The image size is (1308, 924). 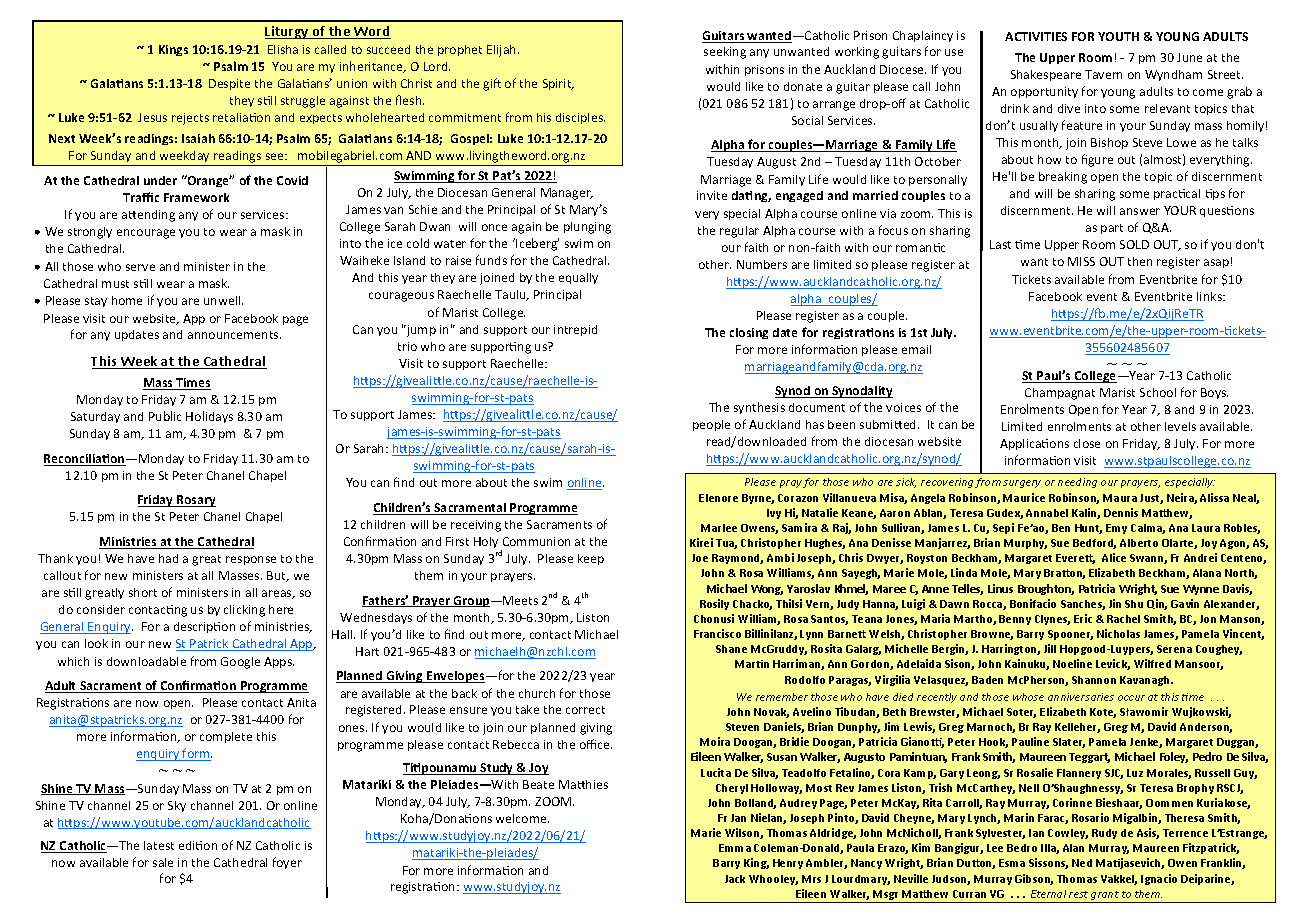 What do you see at coordinates (735, 879) in the image?
I see `Jack` at bounding box center [735, 879].
